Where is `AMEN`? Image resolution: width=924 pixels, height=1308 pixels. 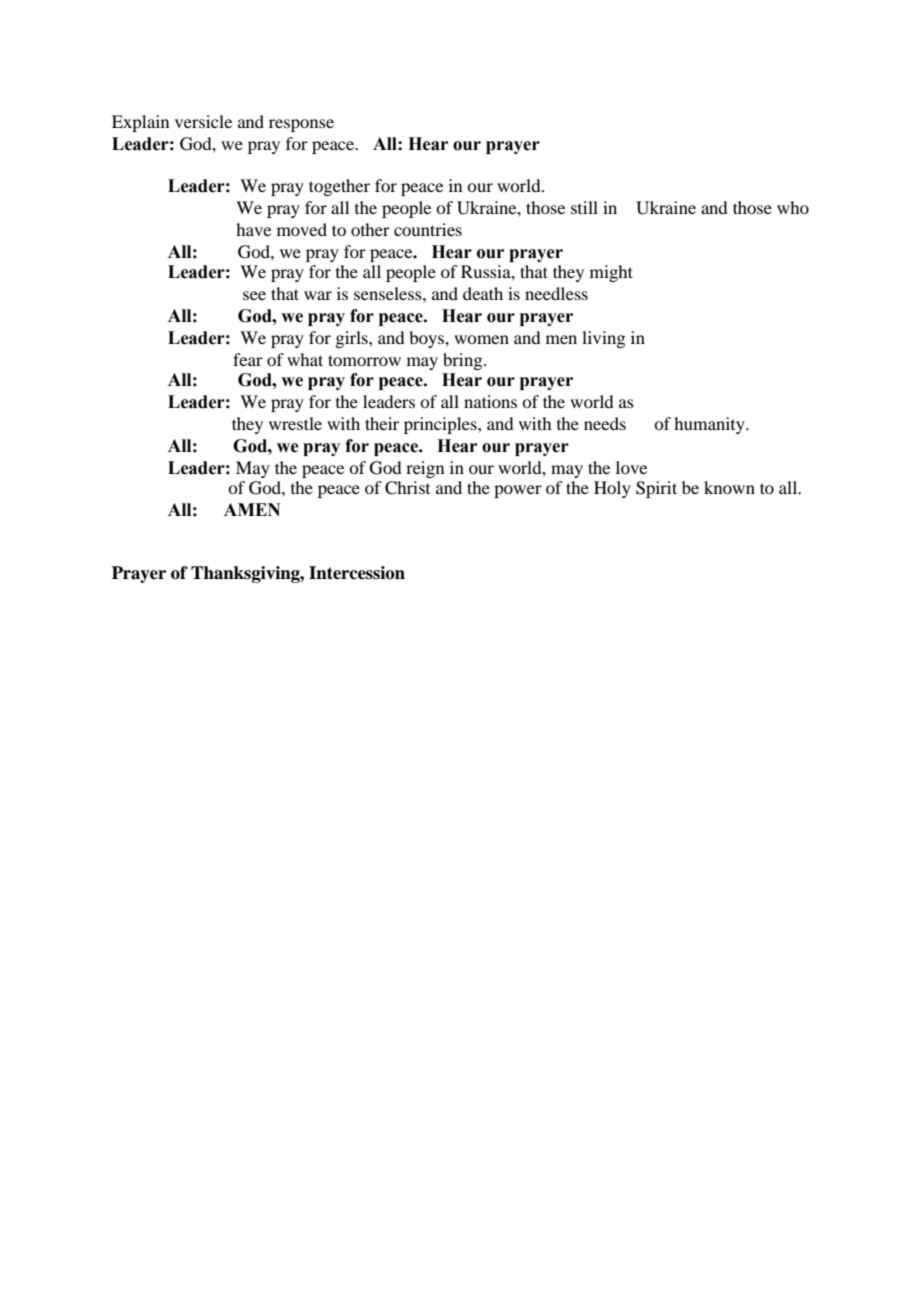
AMEN is located at coordinates (252, 509).
